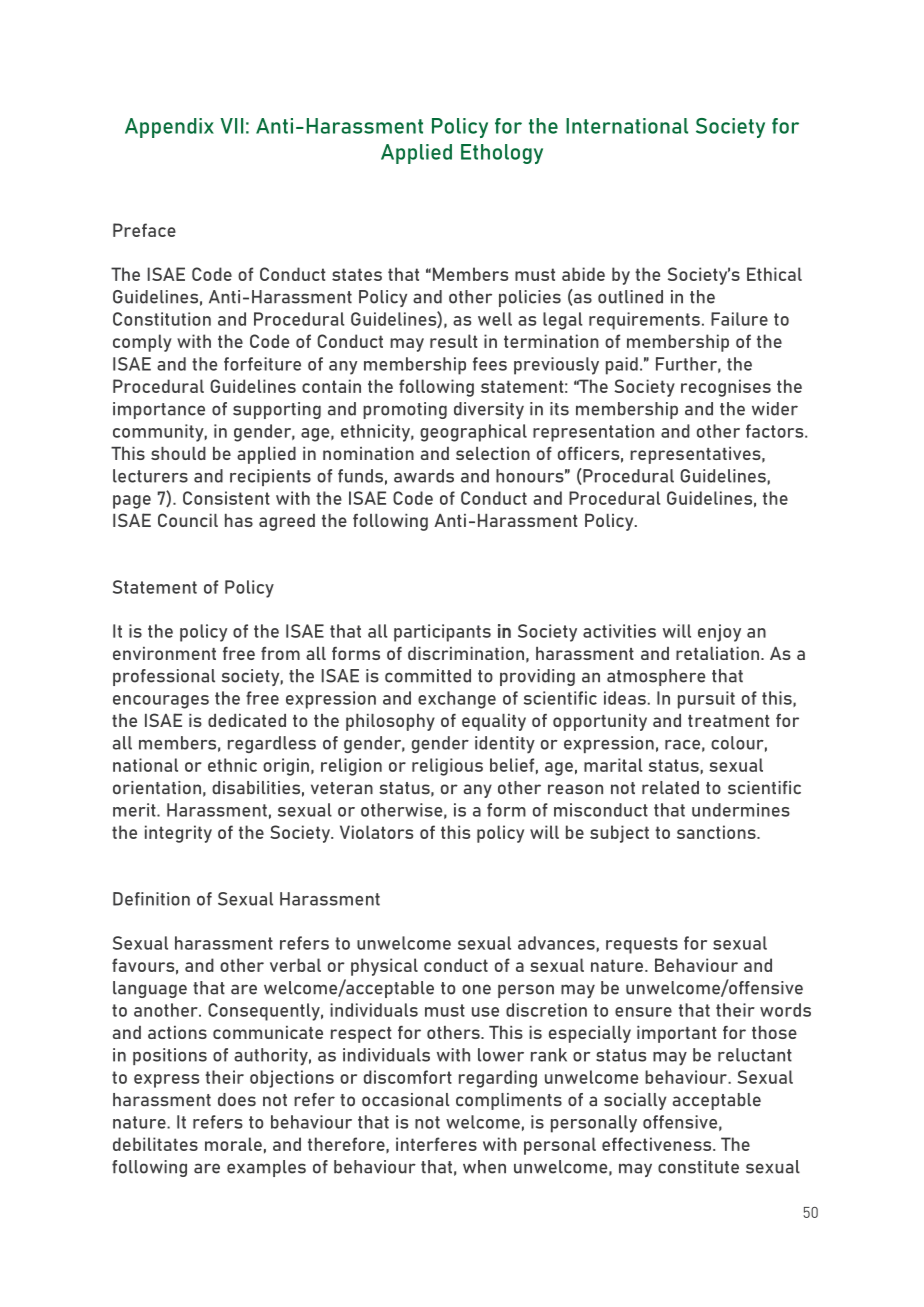 The width and height of the screenshot is (924, 1307). Describe the element at coordinates (231, 126) in the screenshot. I see `VII` at that location.
